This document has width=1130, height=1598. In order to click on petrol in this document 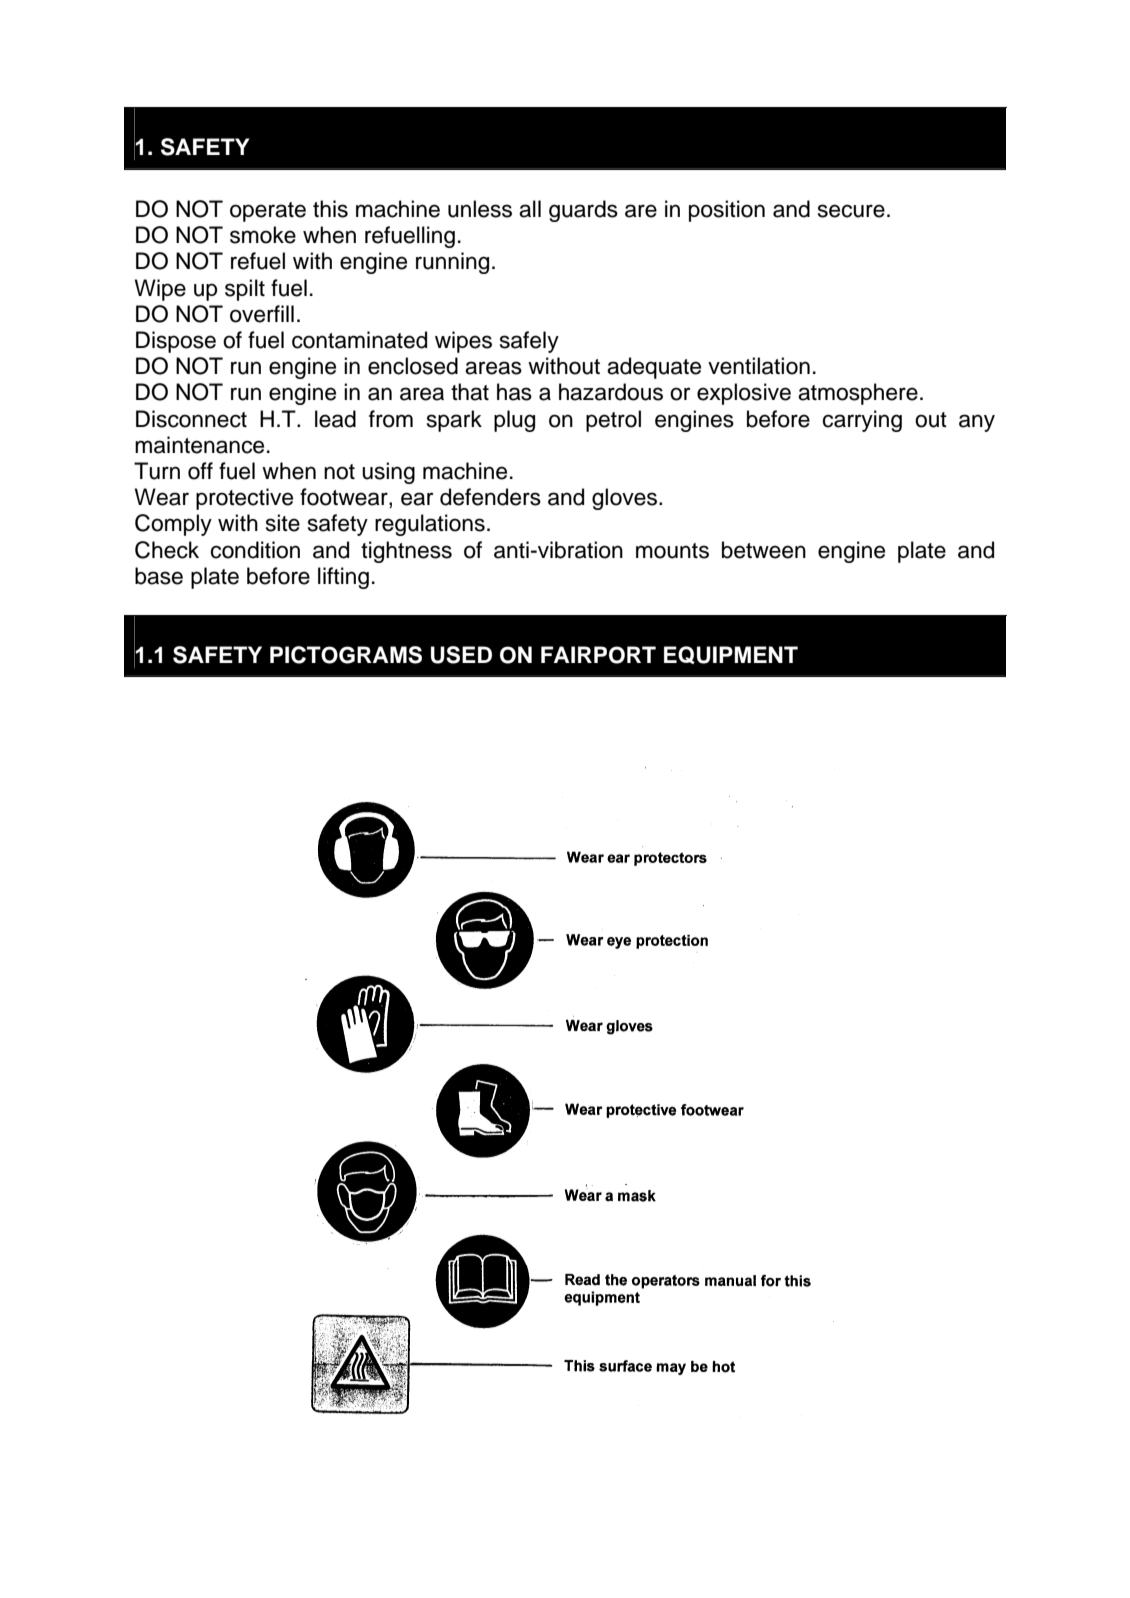, I will do `click(613, 421)`.
